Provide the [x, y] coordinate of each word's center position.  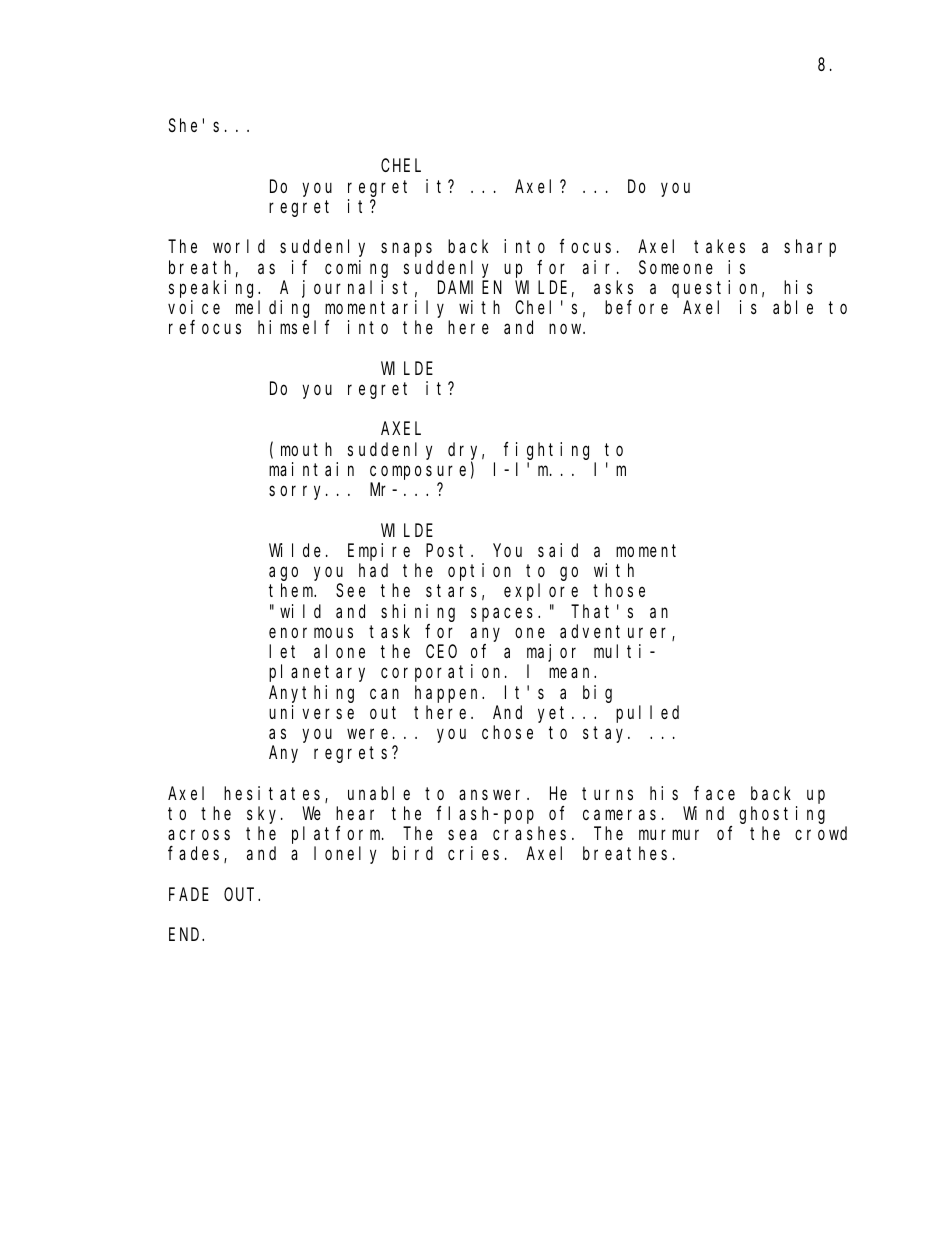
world [239, 246]
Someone [676, 267]
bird [412, 853]
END [186, 935]
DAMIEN [470, 287]
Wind [703, 813]
